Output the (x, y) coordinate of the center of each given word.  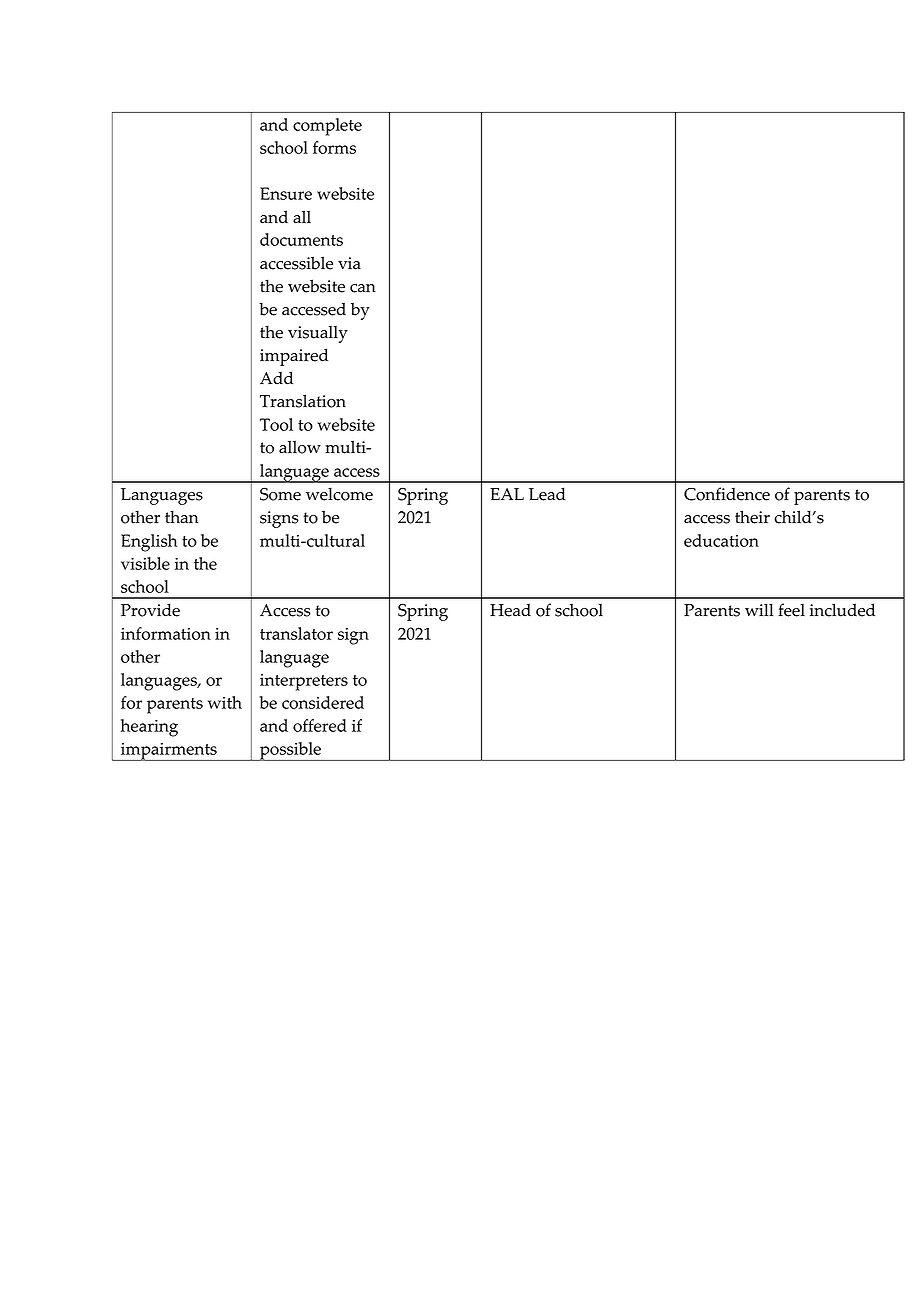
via (349, 263)
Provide (150, 610)
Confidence (727, 494)
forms (334, 147)
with (225, 702)
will (759, 609)
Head (510, 610)
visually (318, 334)
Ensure (286, 193)
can (363, 288)
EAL (507, 494)
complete (327, 127)
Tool (276, 424)
